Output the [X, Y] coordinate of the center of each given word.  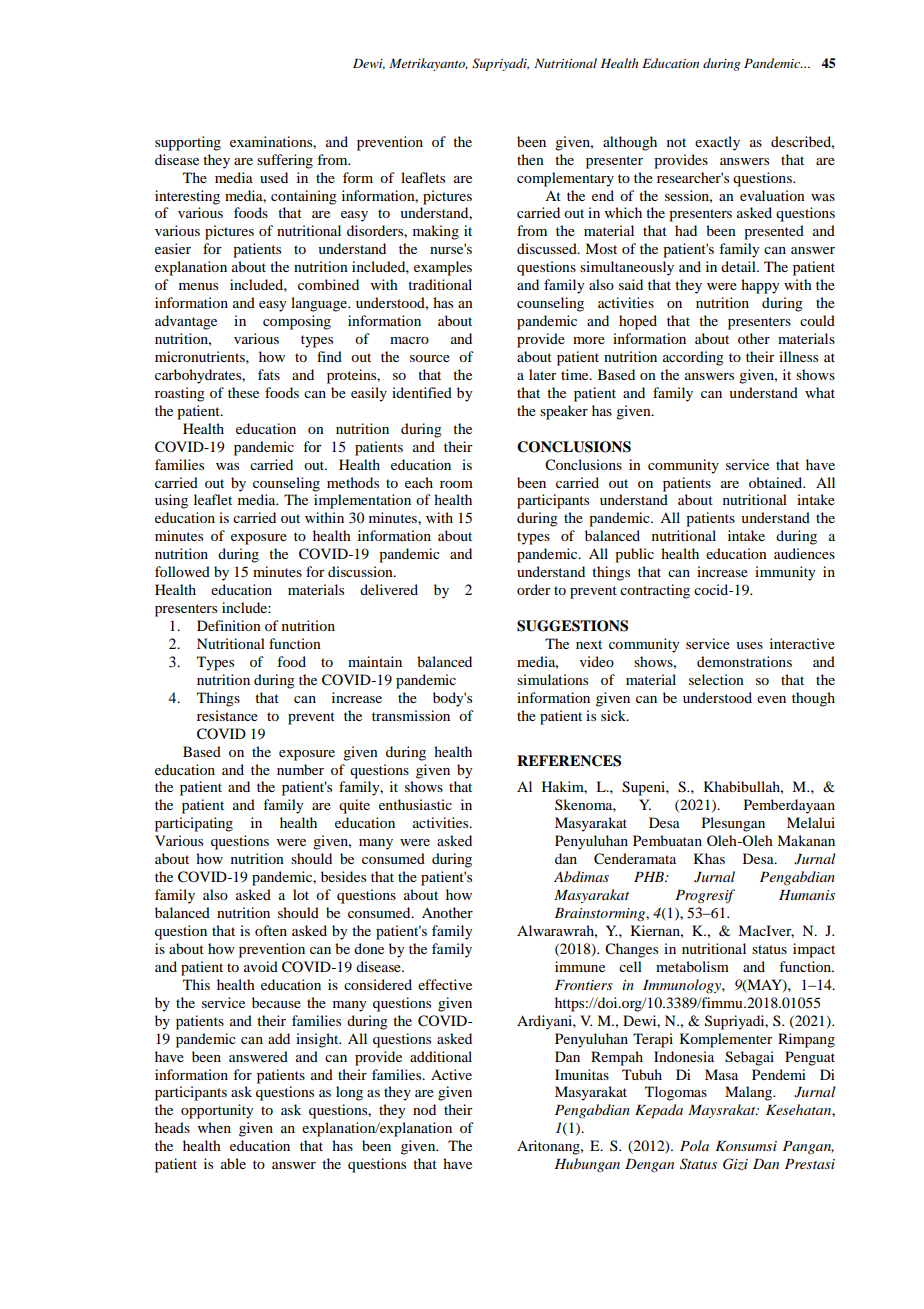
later [543, 374]
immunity [785, 573]
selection [716, 679]
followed [182, 571]
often [271, 930]
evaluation [772, 195]
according [693, 358]
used [274, 177]
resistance [227, 715]
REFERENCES [569, 761]
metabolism [692, 966]
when [214, 1127]
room [456, 484]
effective [445, 984]
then [530, 159]
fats [269, 374]
